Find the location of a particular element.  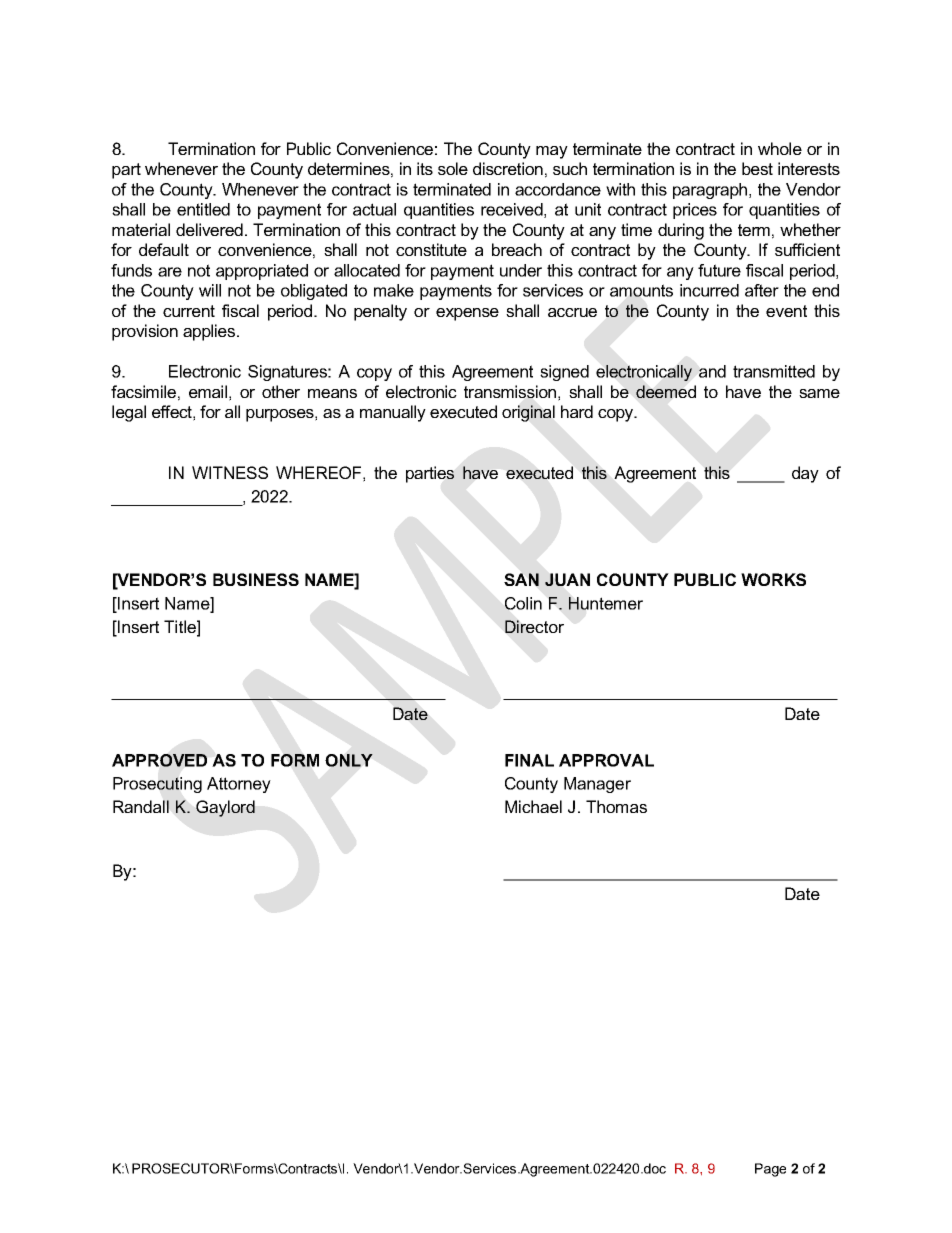

Michael is located at coordinates (533, 806).
